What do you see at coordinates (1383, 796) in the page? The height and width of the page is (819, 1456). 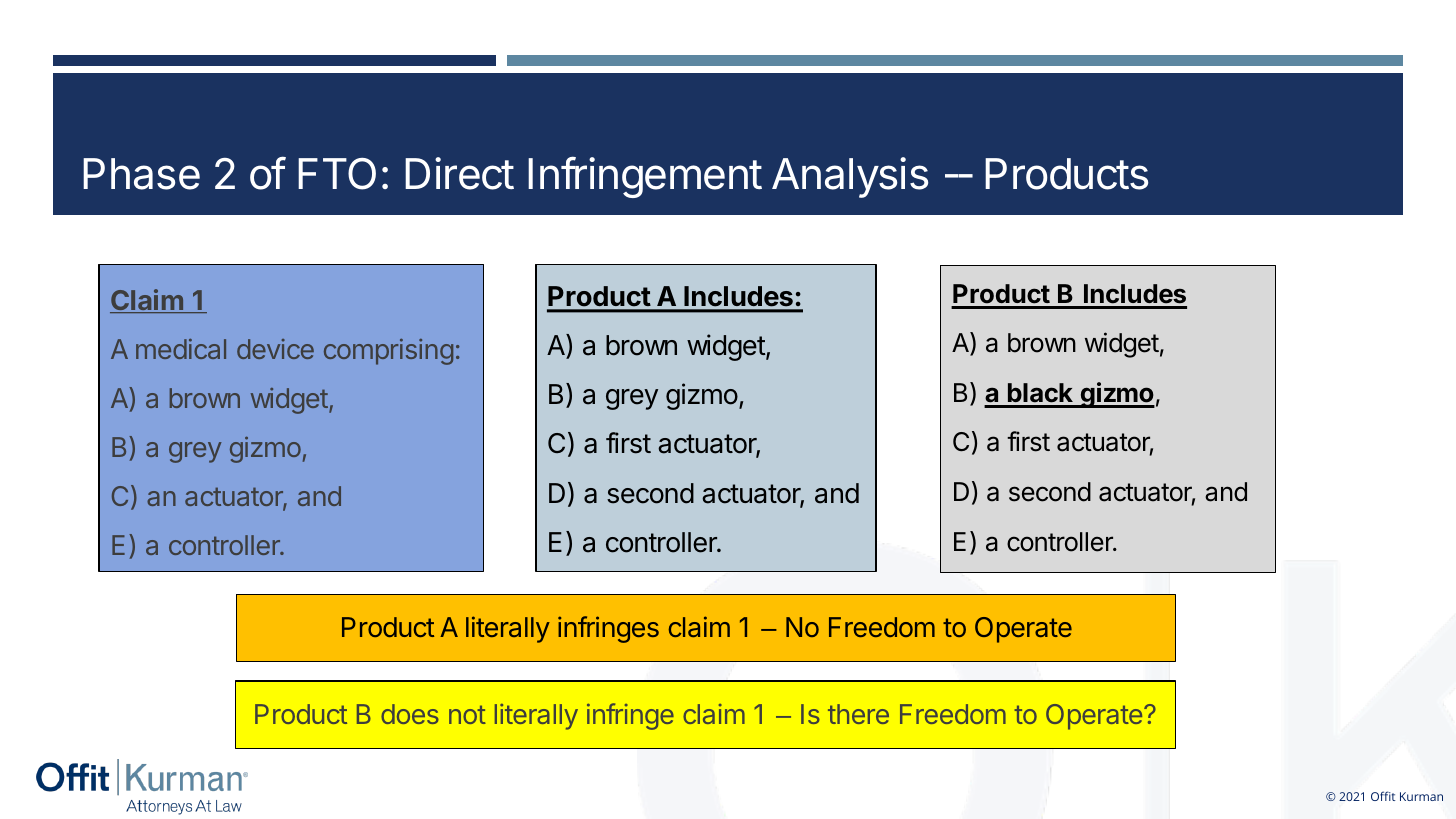 I see `Offit` at bounding box center [1383, 796].
